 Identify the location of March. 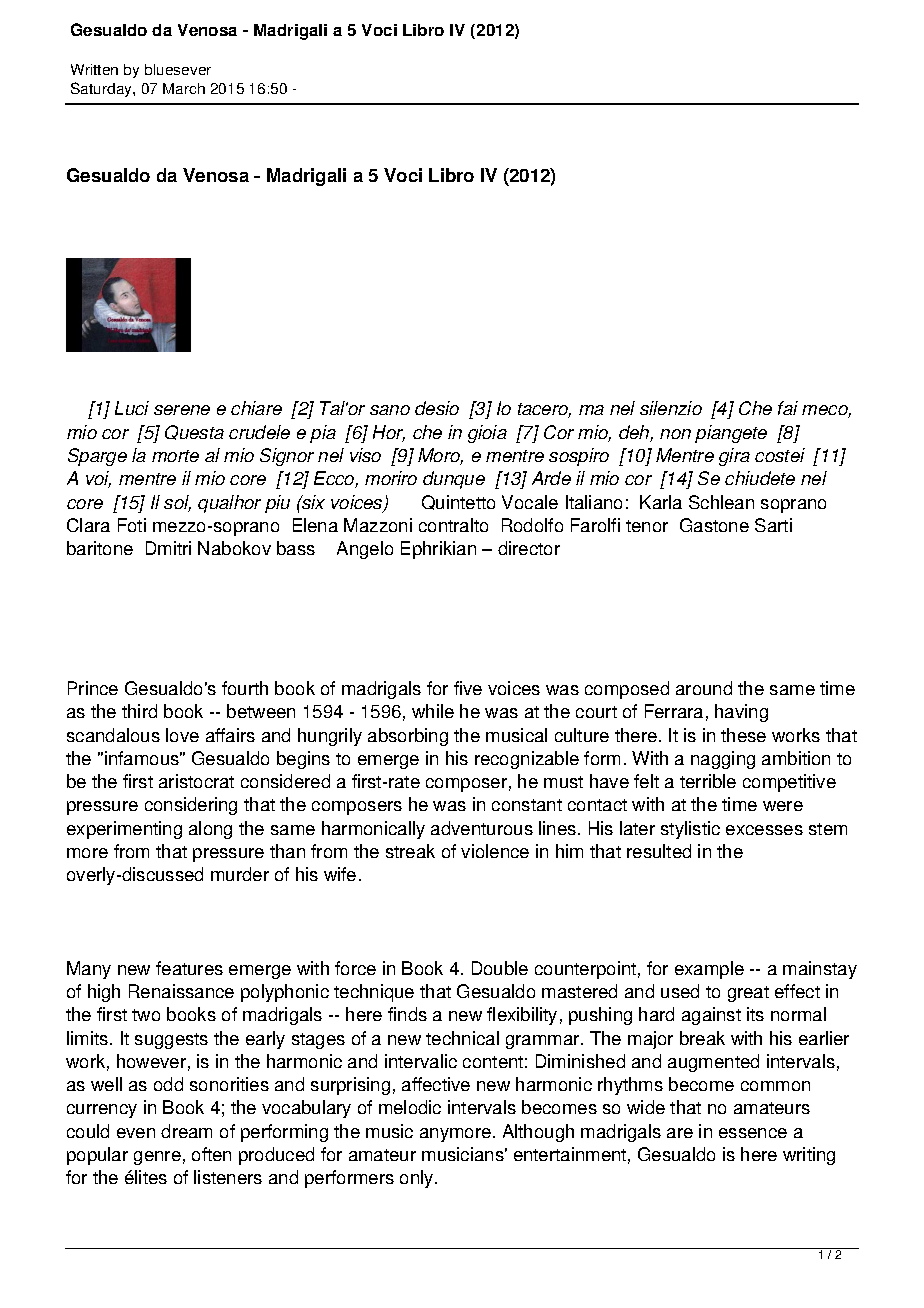
(184, 88).
